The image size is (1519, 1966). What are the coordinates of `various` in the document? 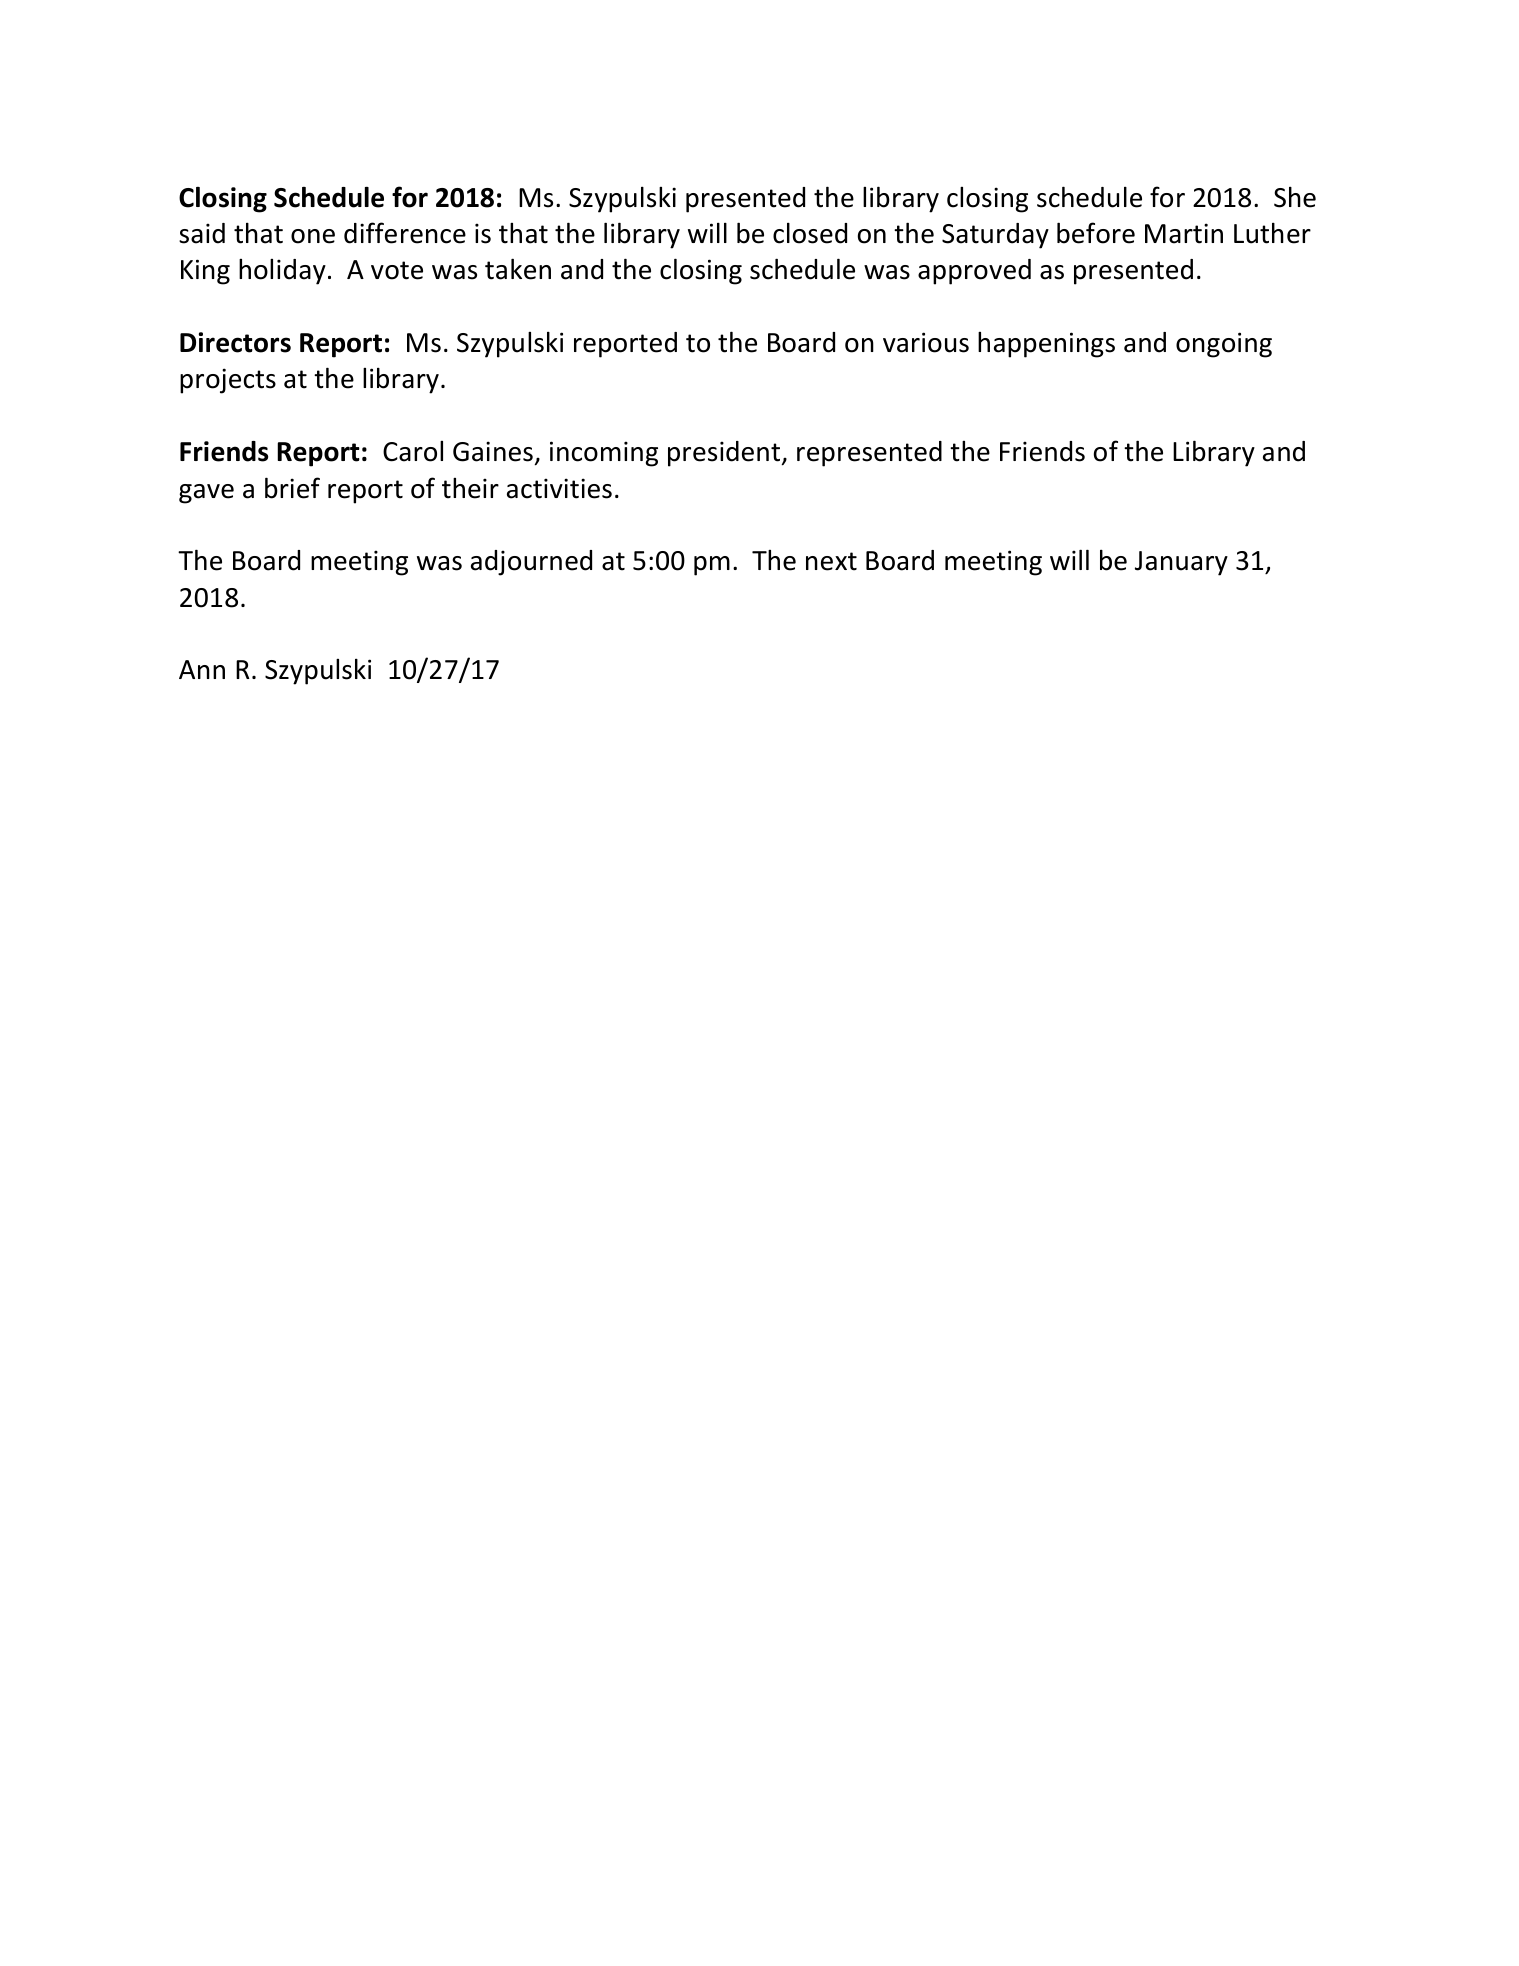 It's located at (926, 342).
